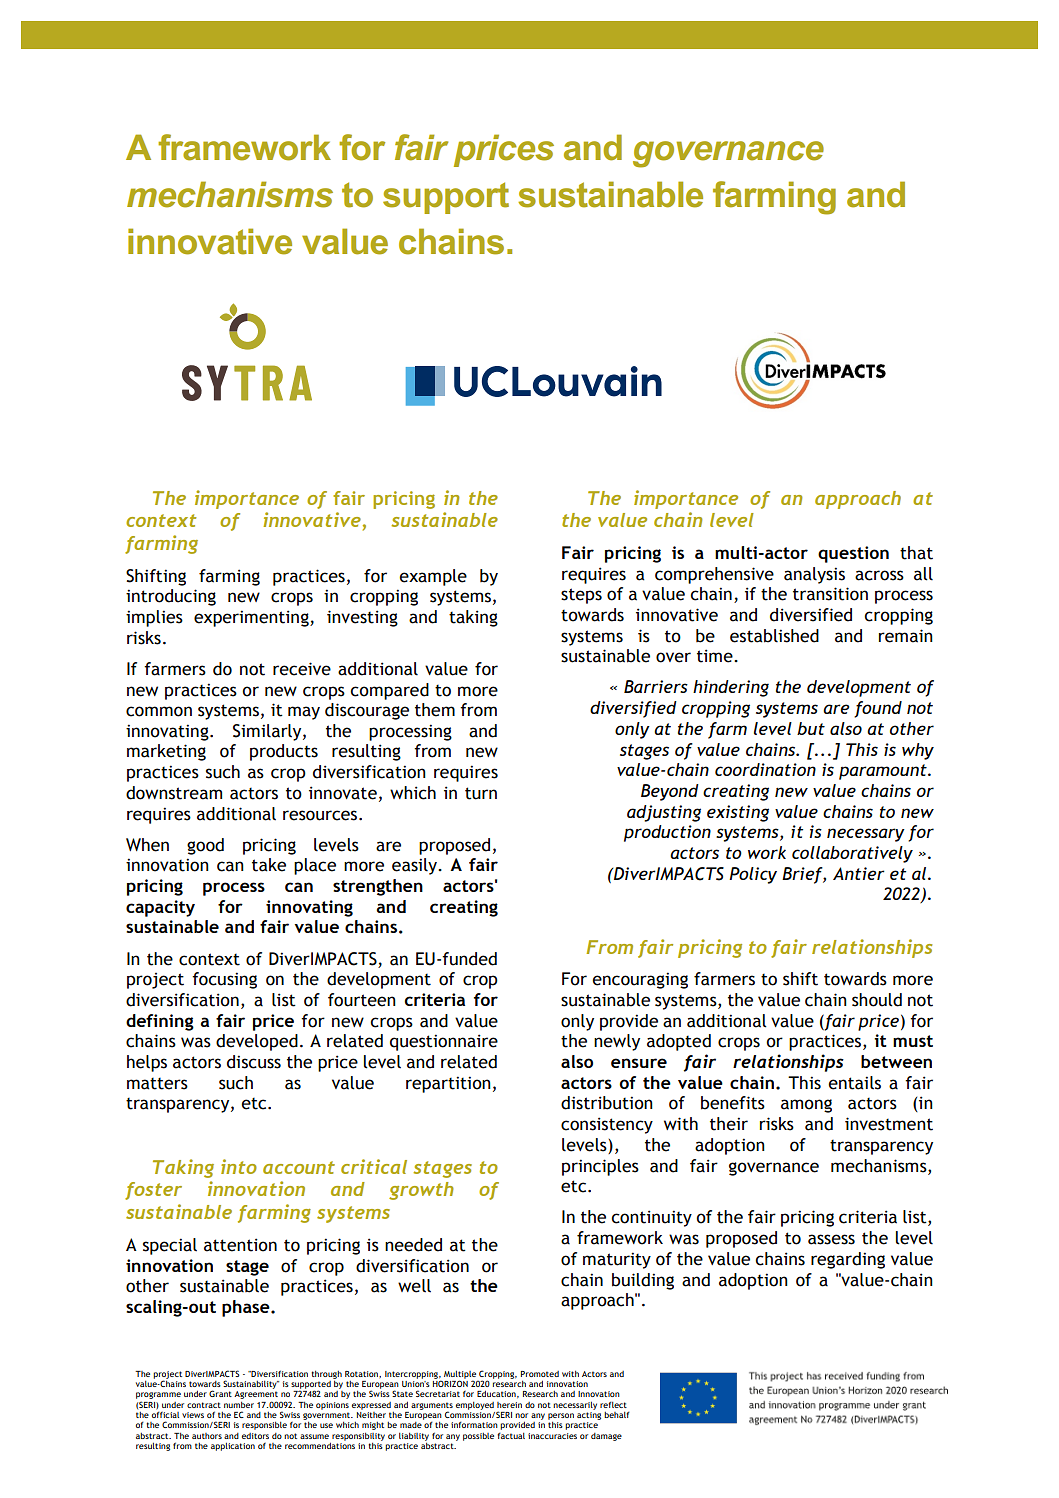 This screenshot has width=1059, height=1498. I want to click on steps, so click(581, 596).
